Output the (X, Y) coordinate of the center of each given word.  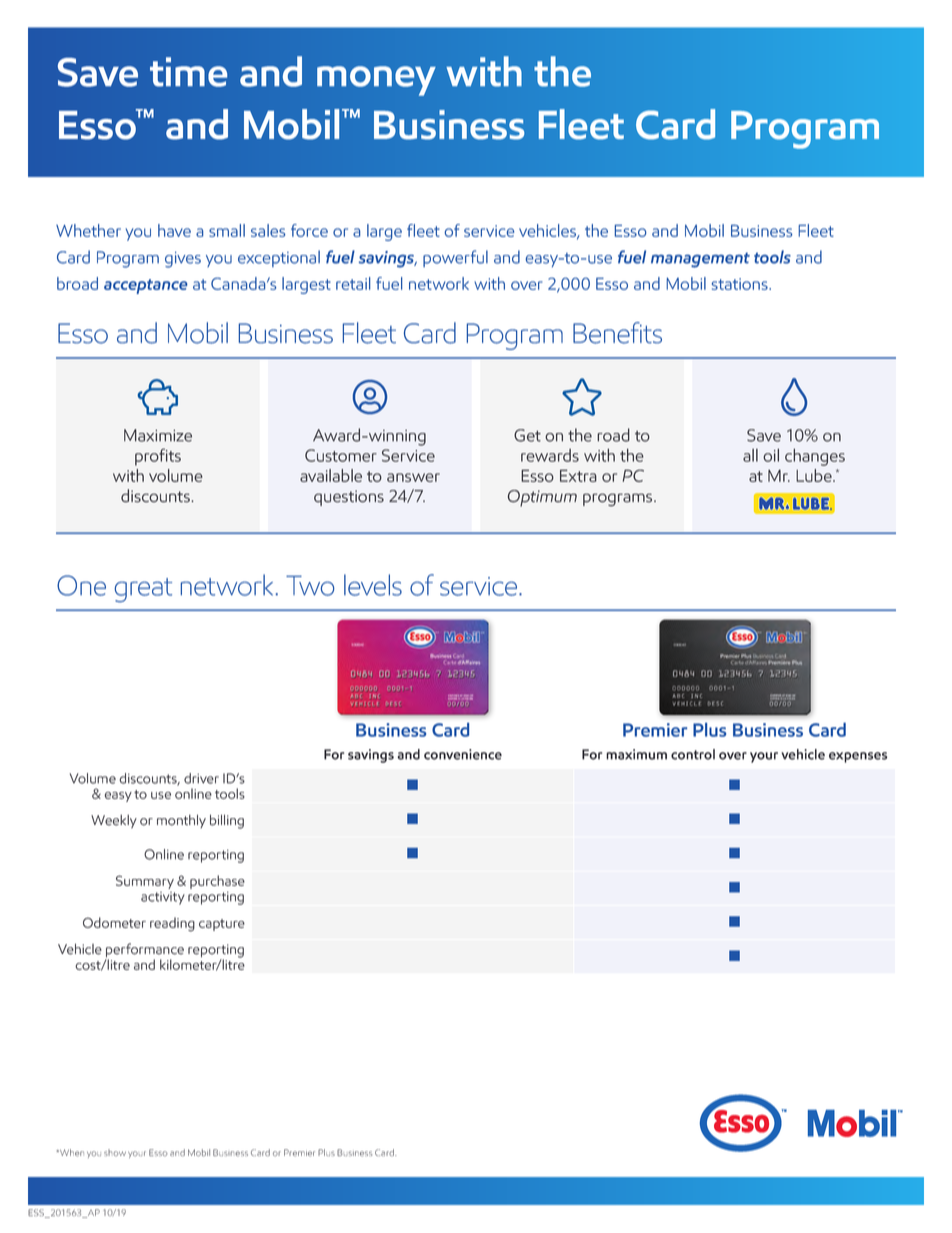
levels (373, 585)
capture (222, 925)
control (693, 754)
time (188, 72)
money (376, 81)
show (115, 1152)
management (700, 260)
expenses (858, 757)
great (143, 590)
